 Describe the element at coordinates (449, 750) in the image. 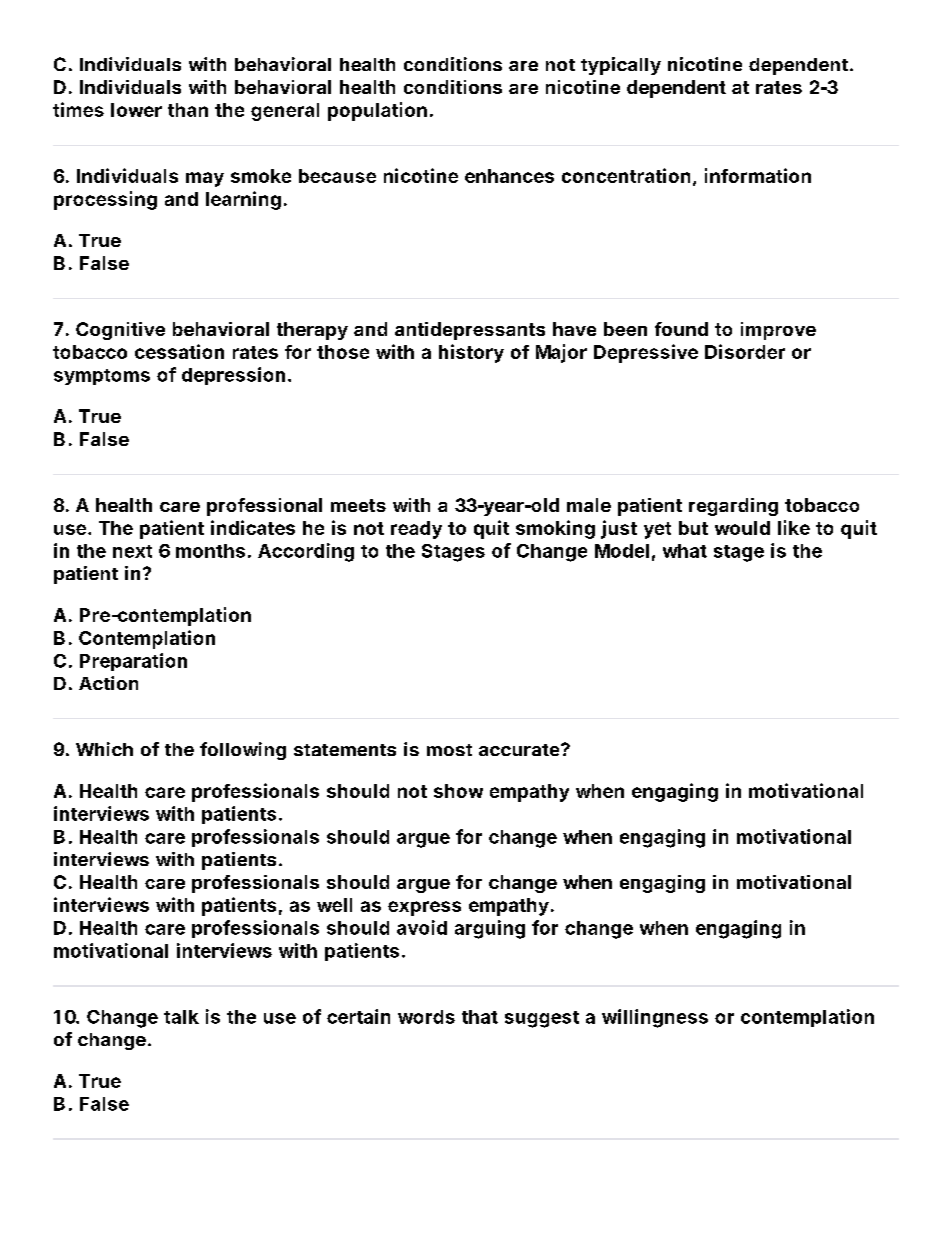

I see `most` at that location.
